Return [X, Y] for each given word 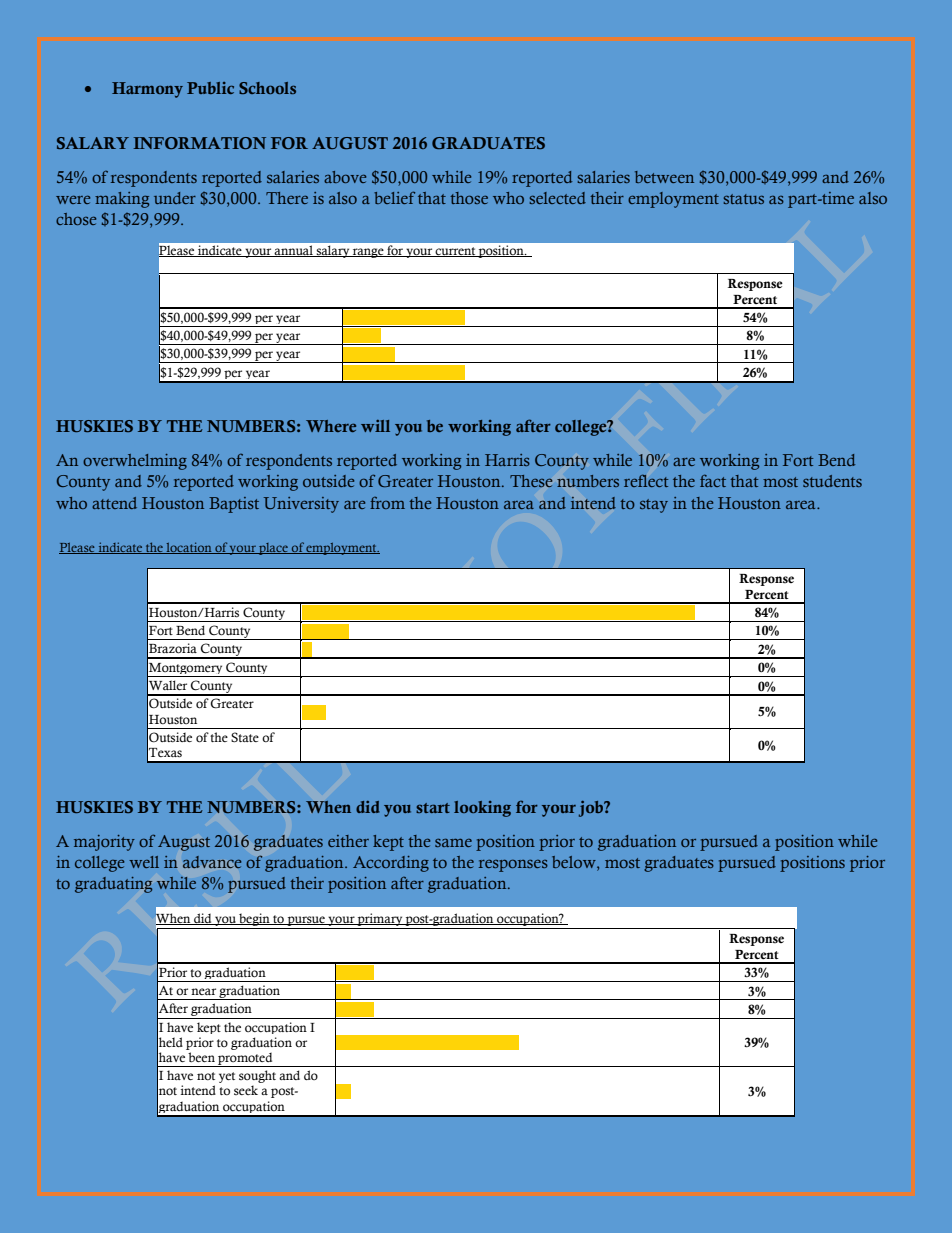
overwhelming [135, 462]
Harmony [147, 90]
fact [713, 480]
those [469, 198]
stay [654, 506]
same [453, 842]
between [664, 177]
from [387, 503]
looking [482, 809]
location [189, 548]
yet [227, 1077]
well [144, 862]
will [375, 426]
